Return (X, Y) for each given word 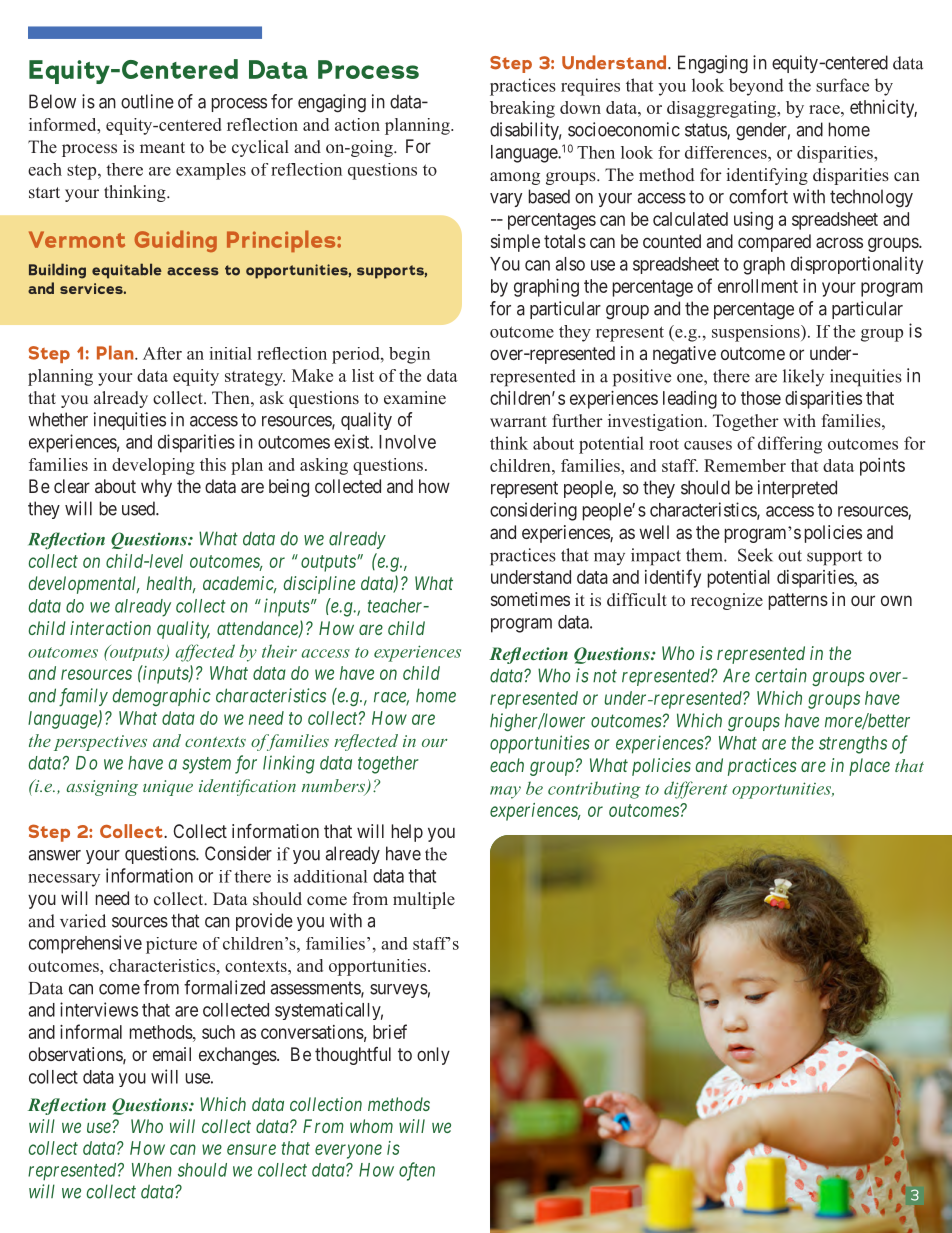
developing (153, 466)
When (152, 1170)
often (417, 1171)
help (407, 833)
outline (147, 101)
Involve (407, 442)
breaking (522, 109)
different (696, 790)
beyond (756, 87)
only (433, 1056)
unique (168, 788)
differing (790, 445)
